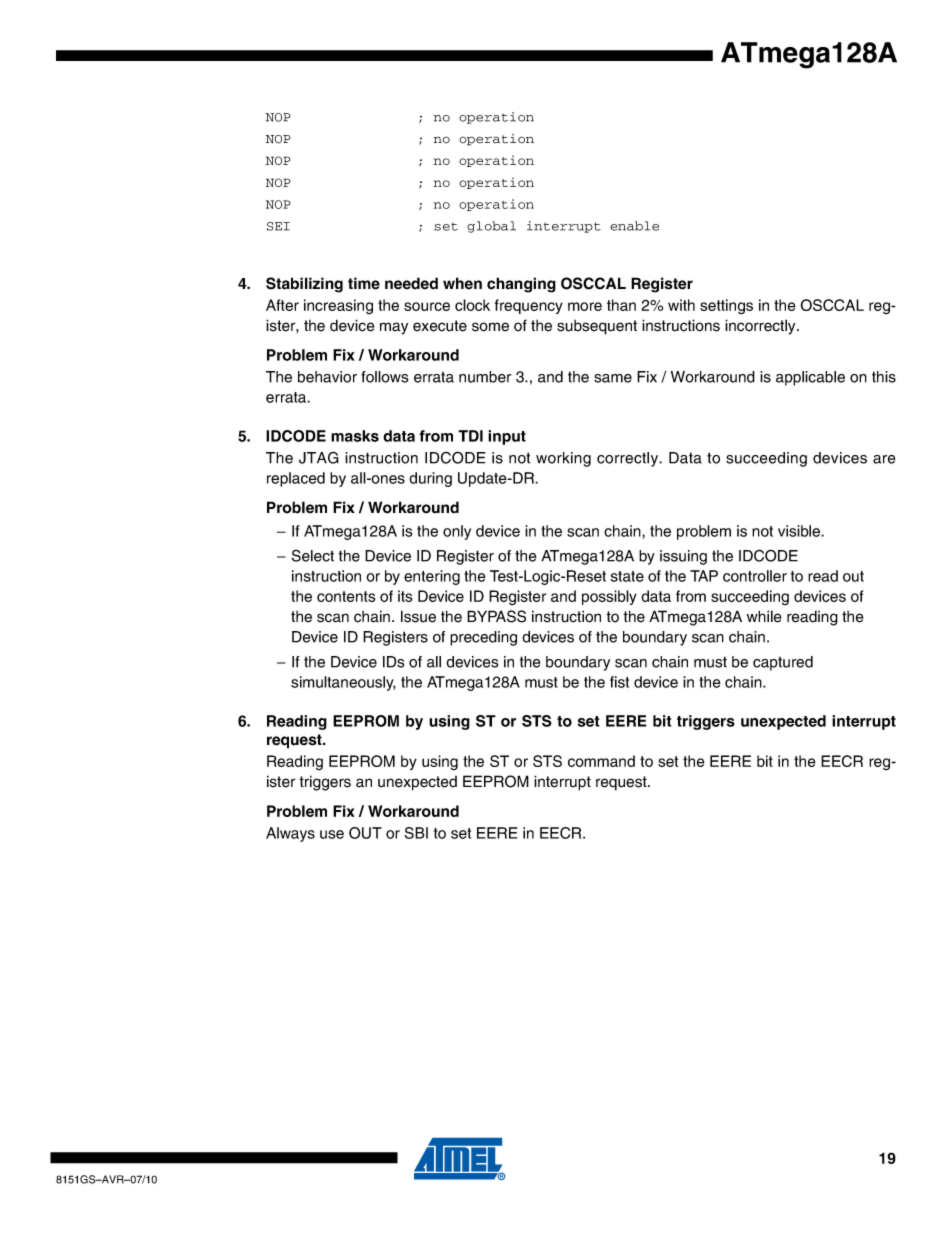 The image size is (952, 1233). What do you see at coordinates (613, 378) in the screenshot?
I see `same` at bounding box center [613, 378].
